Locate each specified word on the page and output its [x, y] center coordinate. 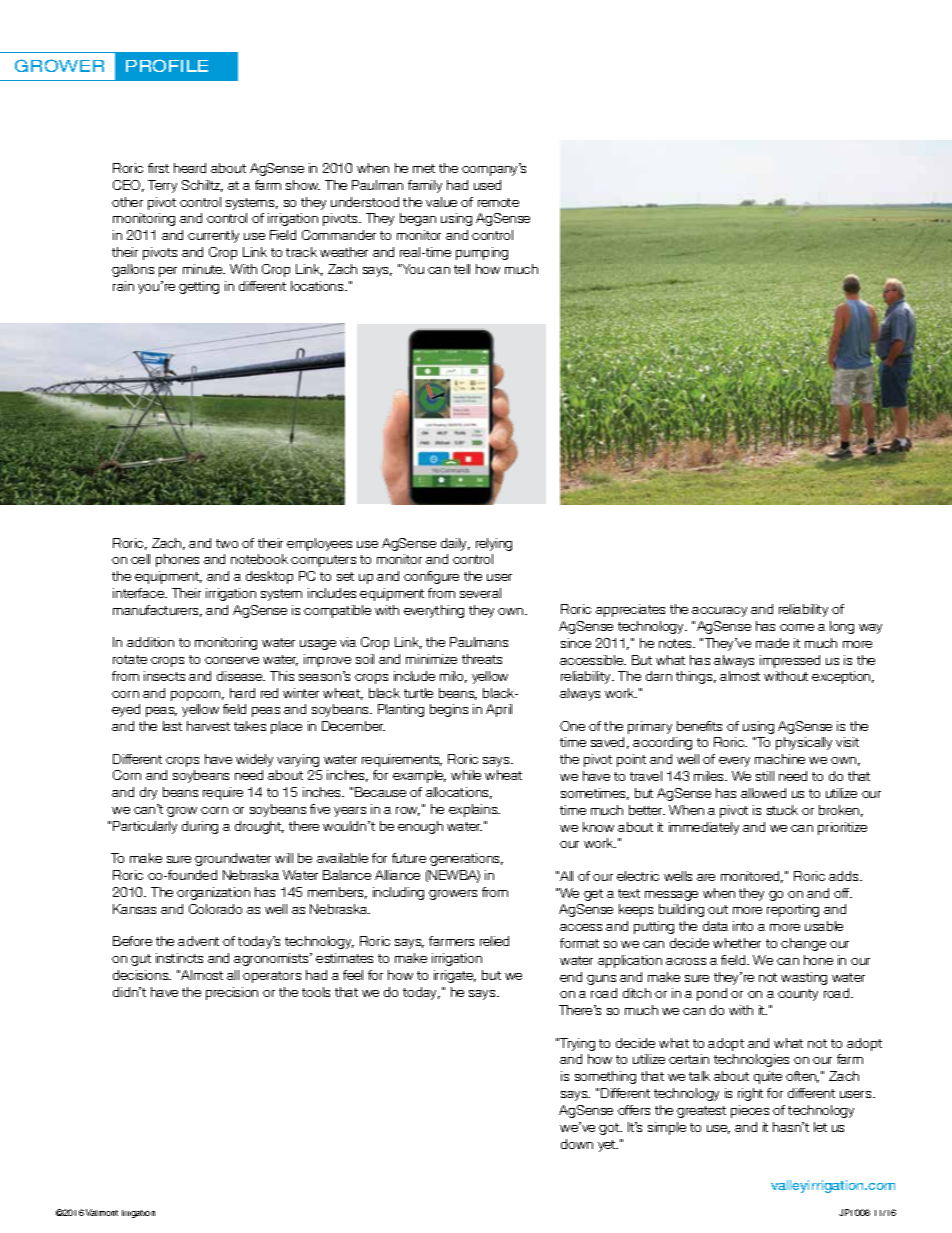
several [480, 593]
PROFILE [167, 65]
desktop [269, 577]
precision [232, 993]
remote [498, 202]
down [577, 1144]
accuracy [719, 612]
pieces [750, 1111]
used [487, 185]
